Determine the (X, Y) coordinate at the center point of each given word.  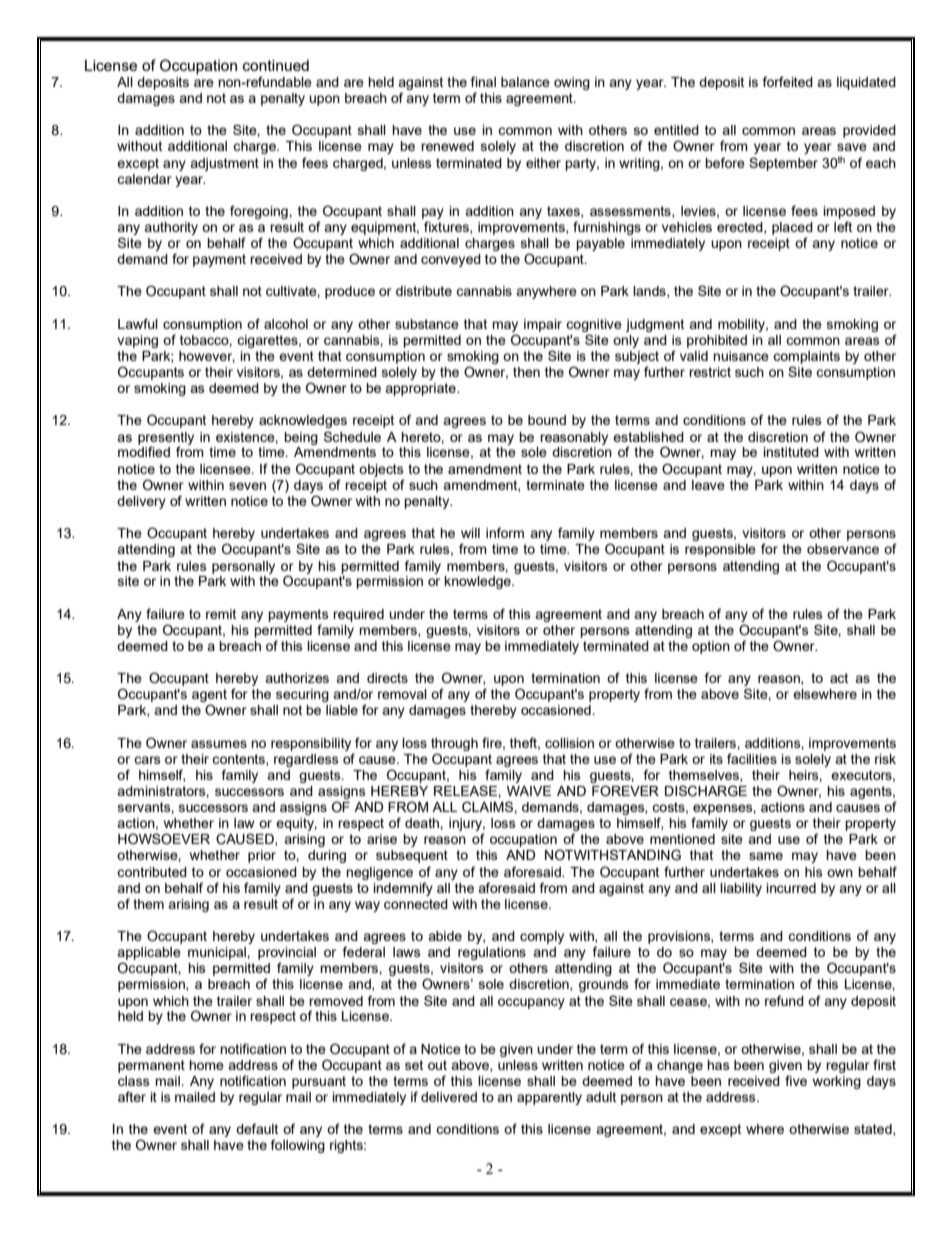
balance (525, 82)
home (206, 1065)
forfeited (788, 81)
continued (276, 65)
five (796, 1080)
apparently (549, 1098)
